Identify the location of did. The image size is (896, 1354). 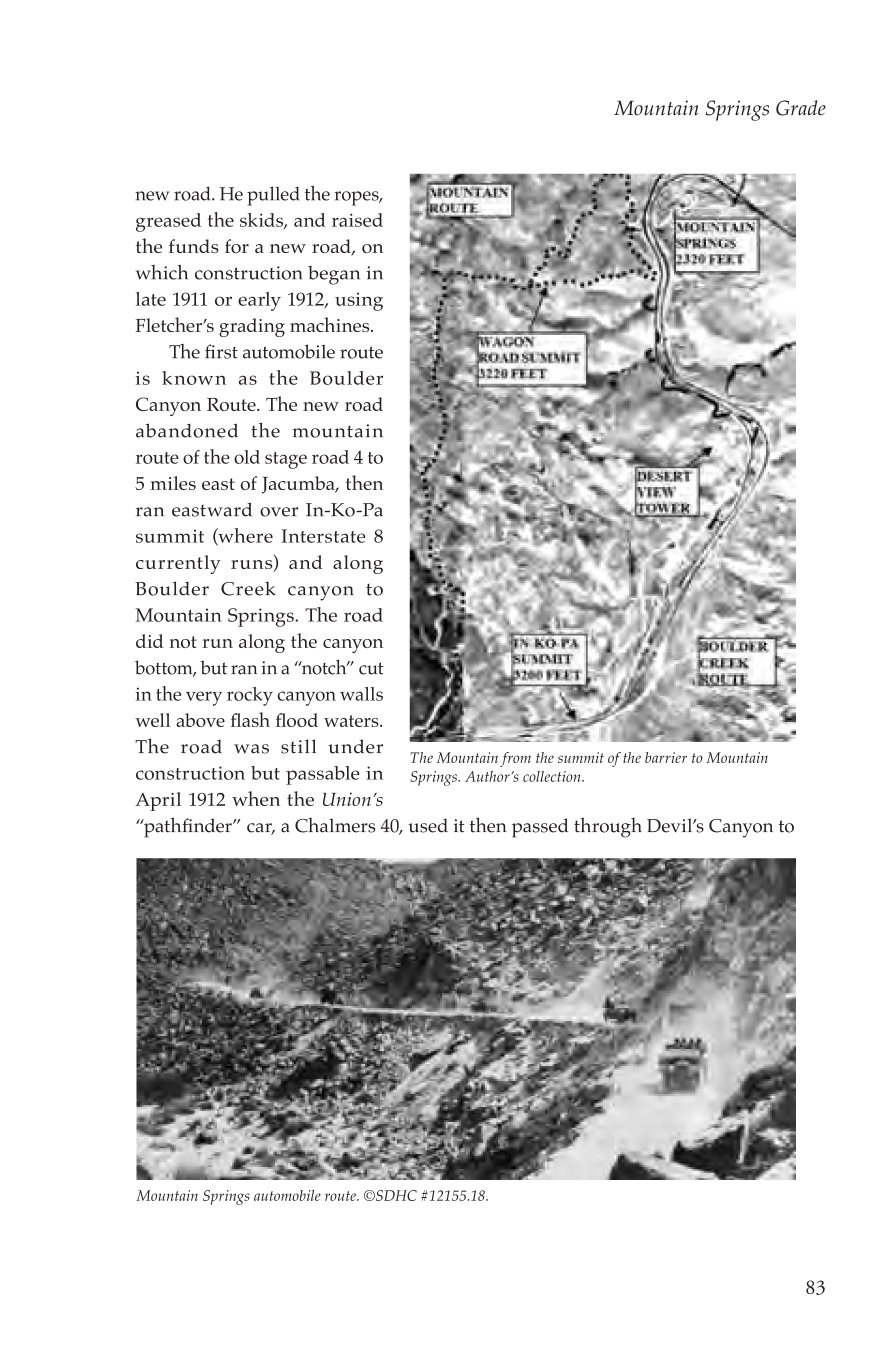
(149, 641).
